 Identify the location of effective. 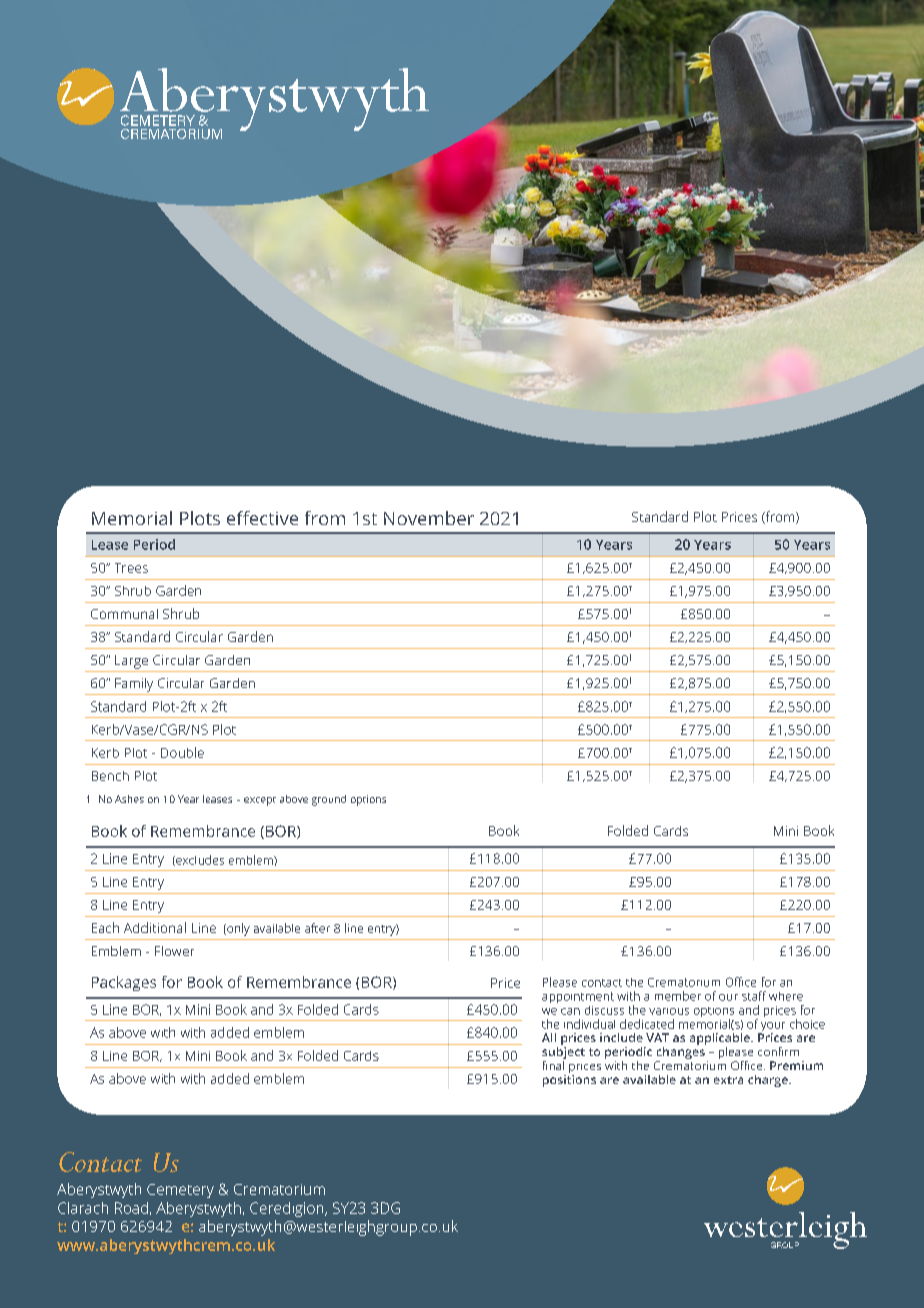
(262, 518).
